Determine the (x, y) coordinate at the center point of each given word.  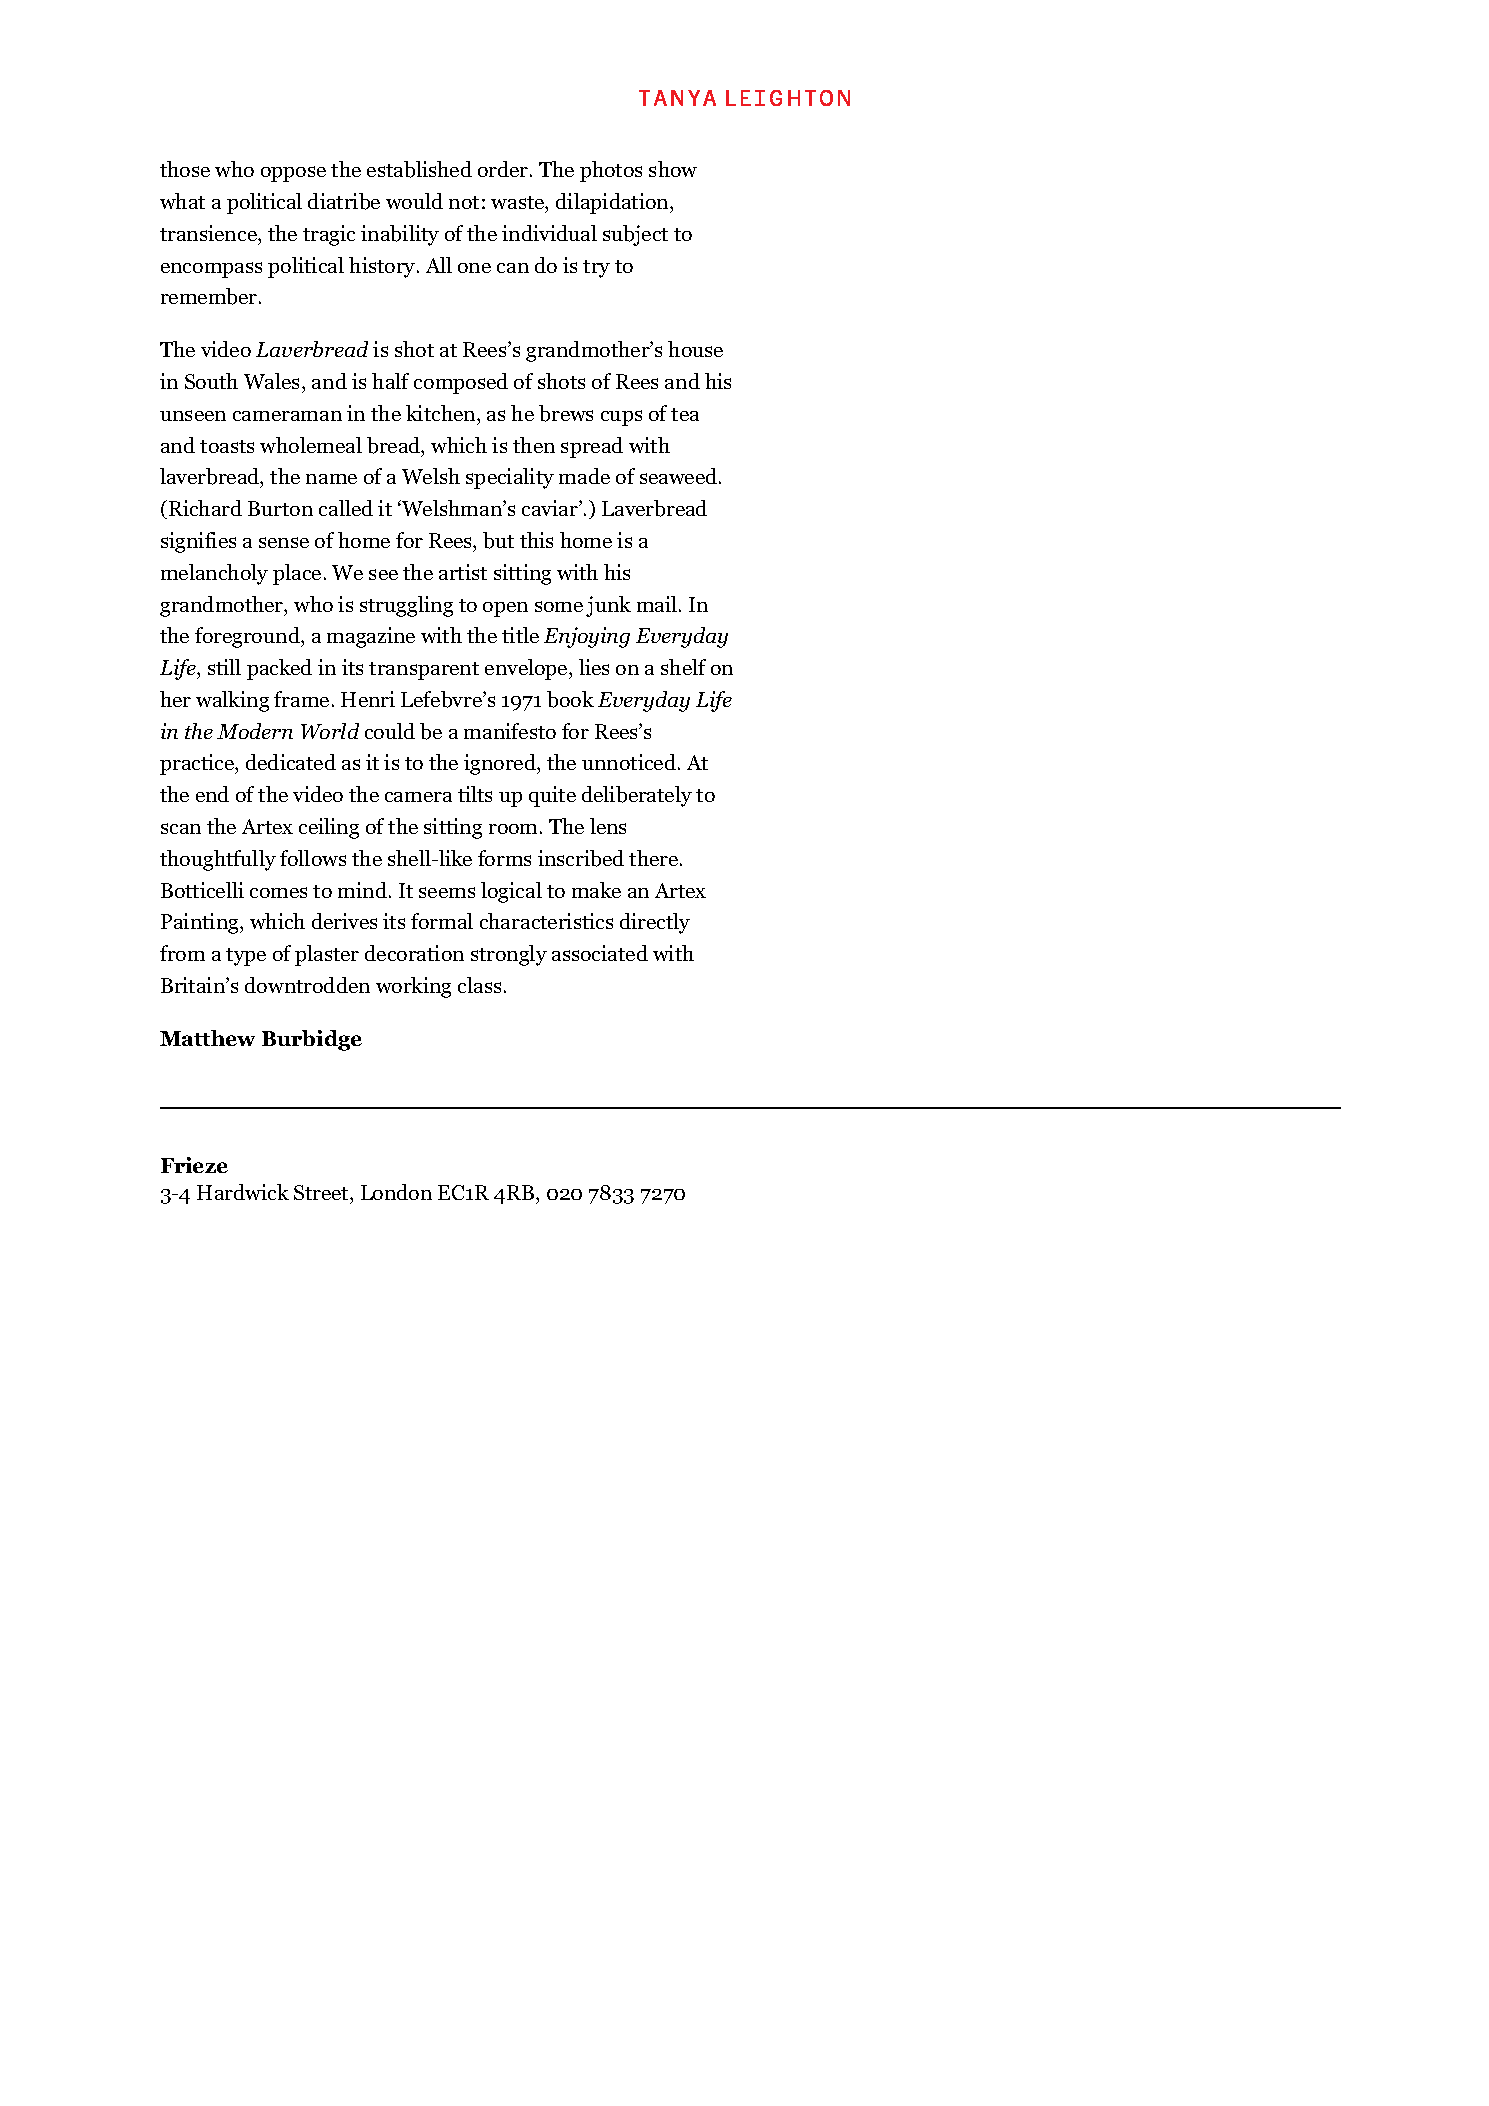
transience (209, 233)
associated (600, 953)
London (396, 1192)
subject (635, 235)
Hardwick (243, 1192)
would (414, 201)
